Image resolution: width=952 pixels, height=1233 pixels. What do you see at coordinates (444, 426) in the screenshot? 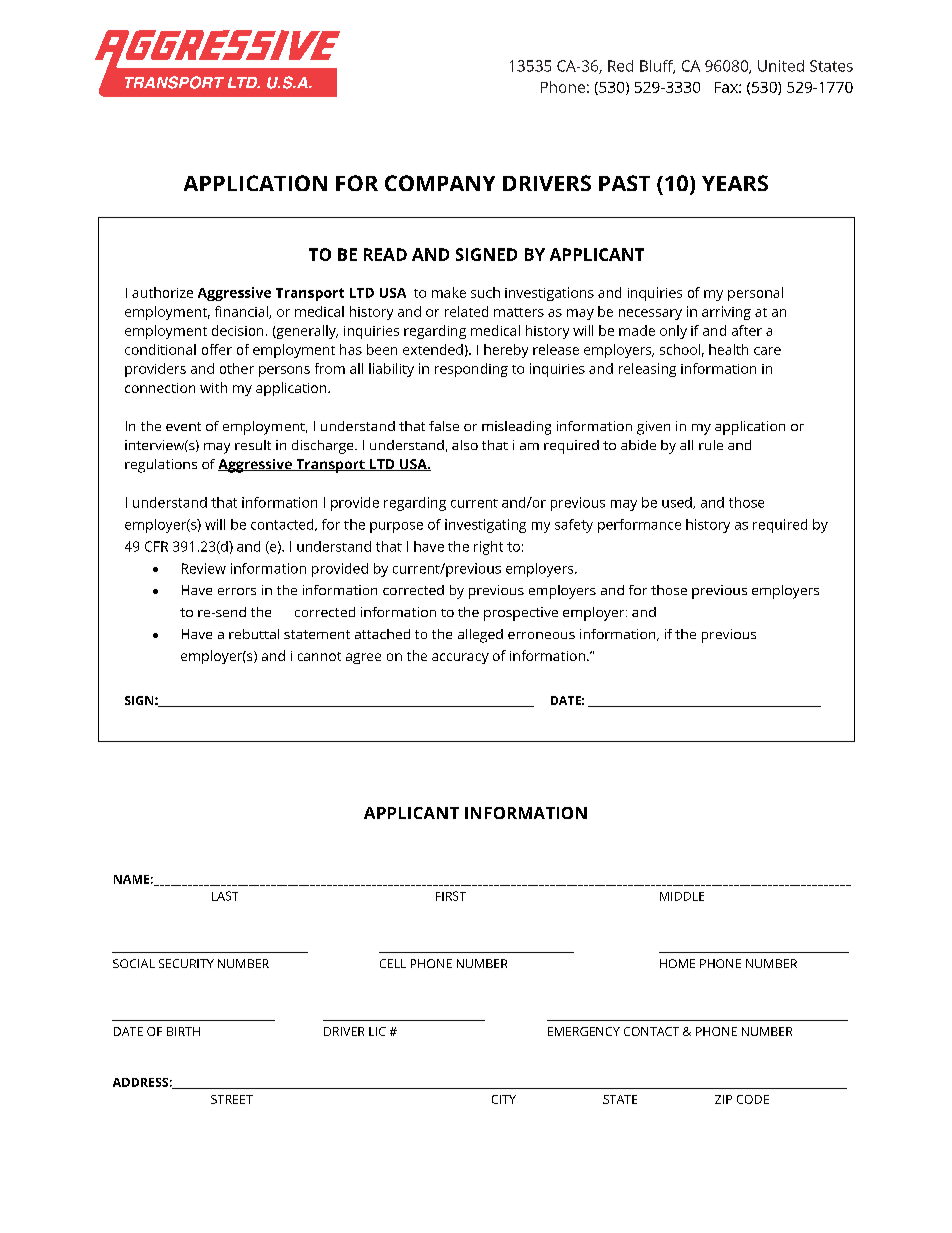
I see `false` at bounding box center [444, 426].
